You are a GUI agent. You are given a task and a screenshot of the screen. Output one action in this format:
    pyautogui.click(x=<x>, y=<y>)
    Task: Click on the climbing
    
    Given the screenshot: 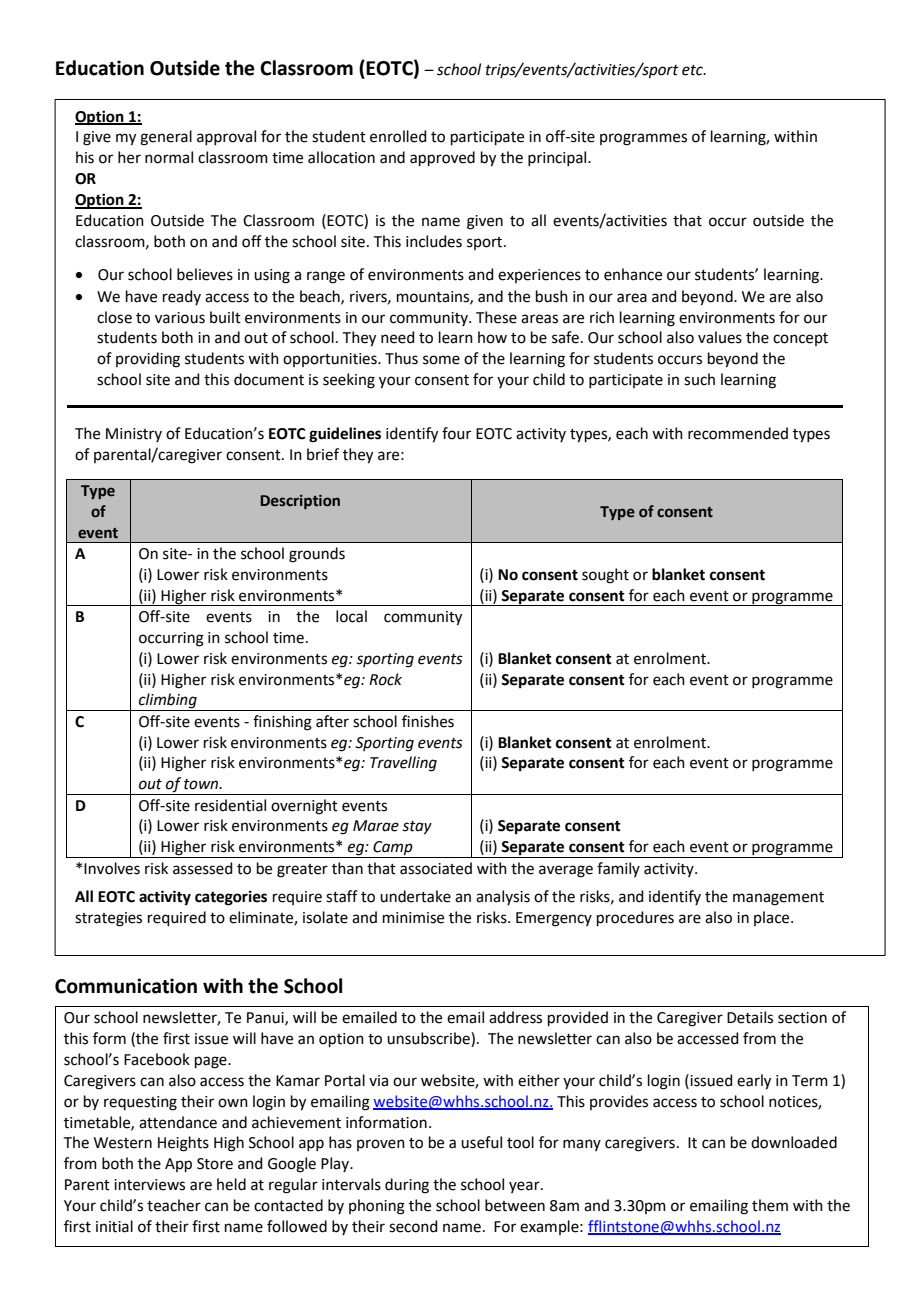 What is the action you would take?
    pyautogui.click(x=168, y=702)
